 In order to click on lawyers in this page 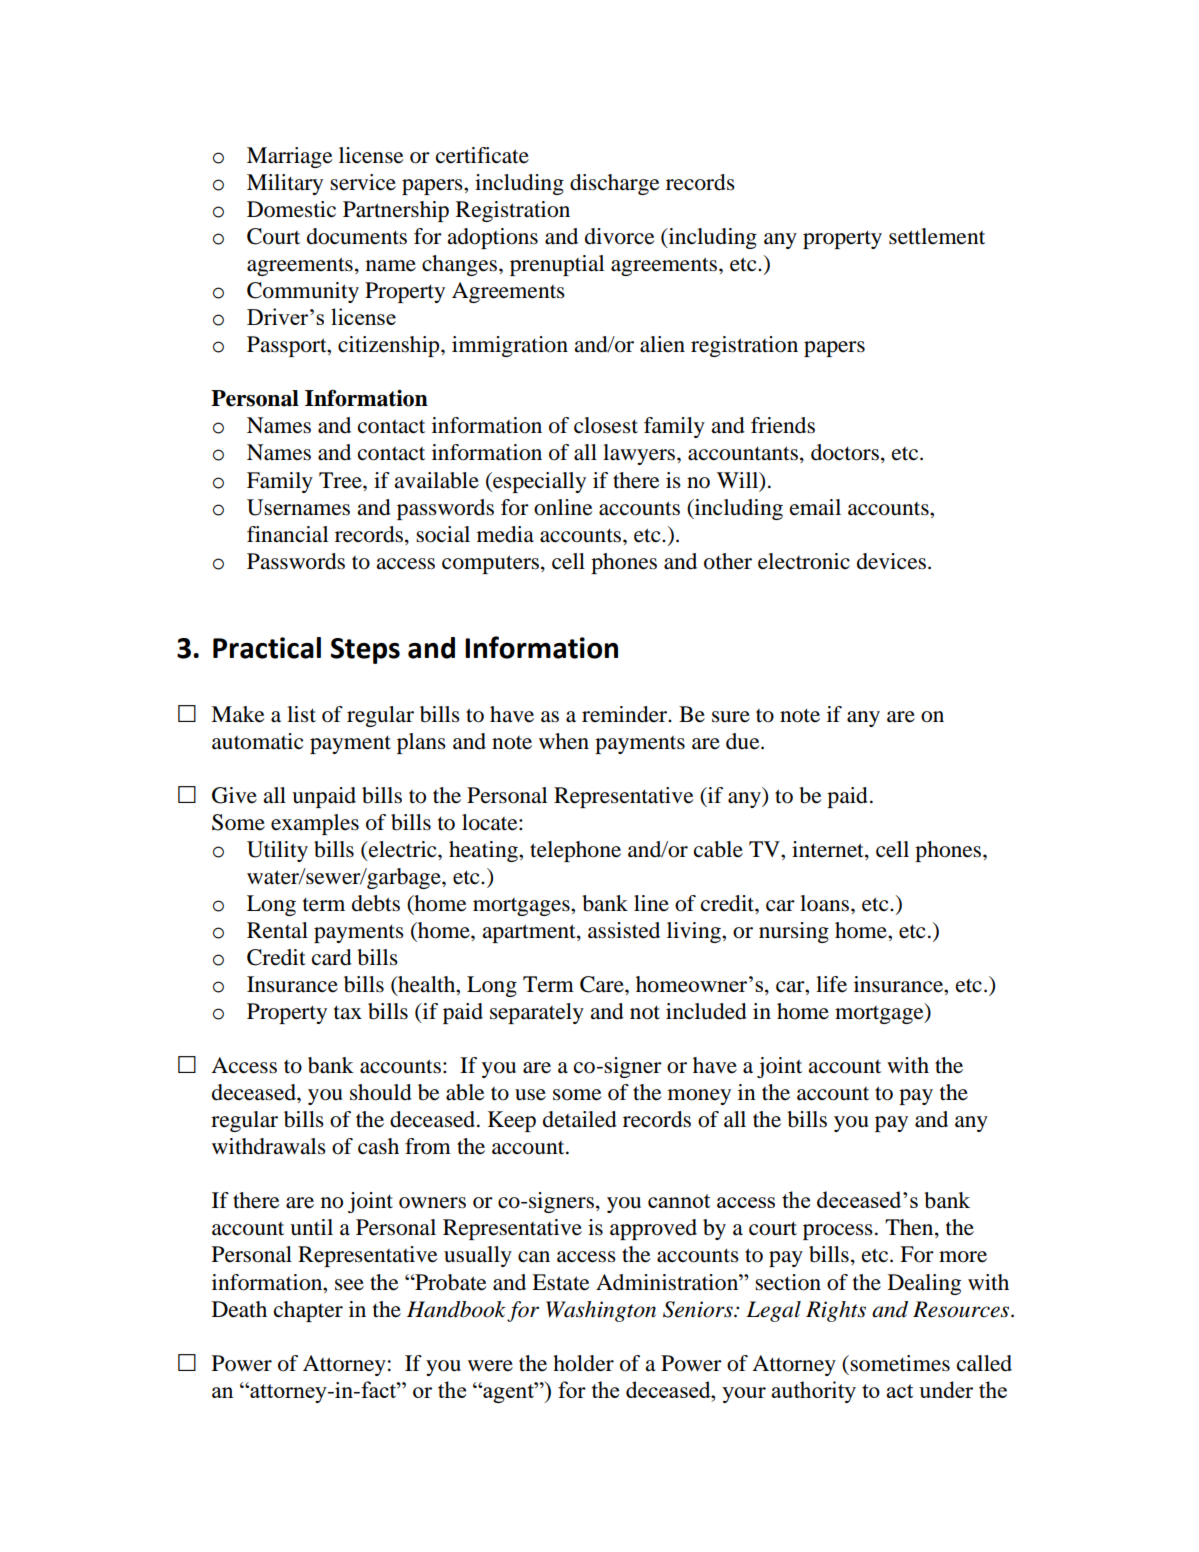, I will do `click(640, 454)`.
